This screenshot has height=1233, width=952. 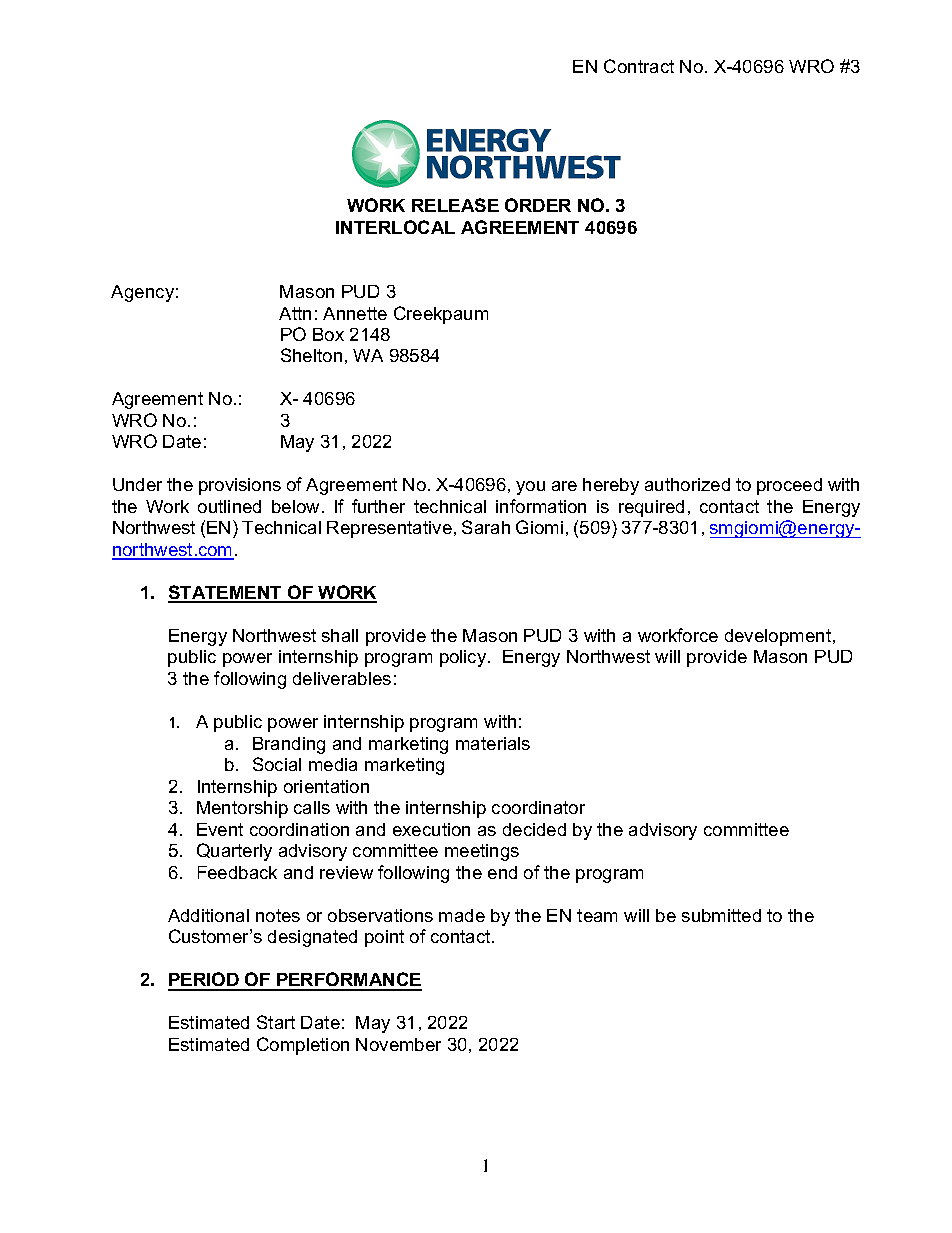 I want to click on you, so click(x=530, y=488).
